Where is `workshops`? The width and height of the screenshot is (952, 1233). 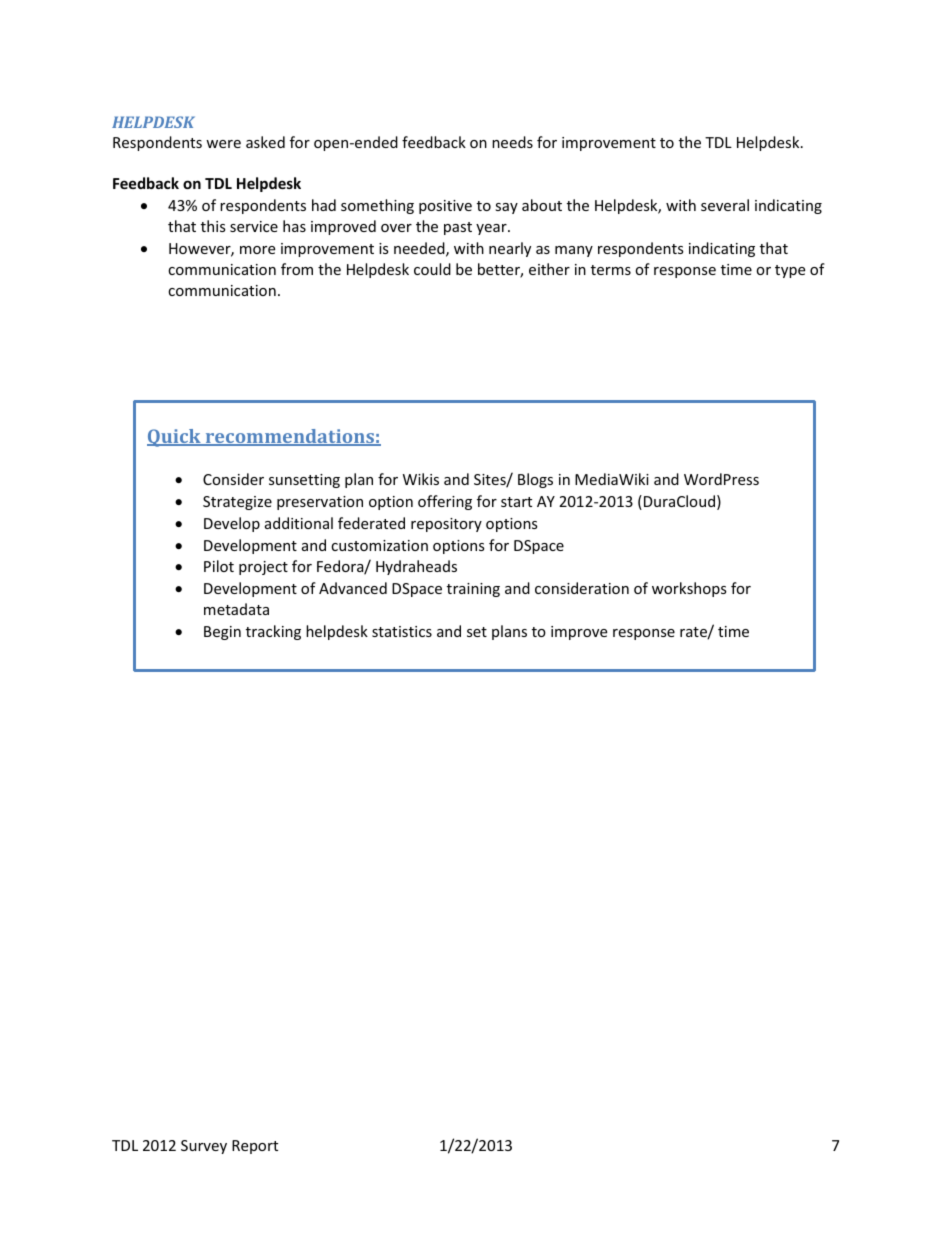 workshops is located at coordinates (689, 589).
